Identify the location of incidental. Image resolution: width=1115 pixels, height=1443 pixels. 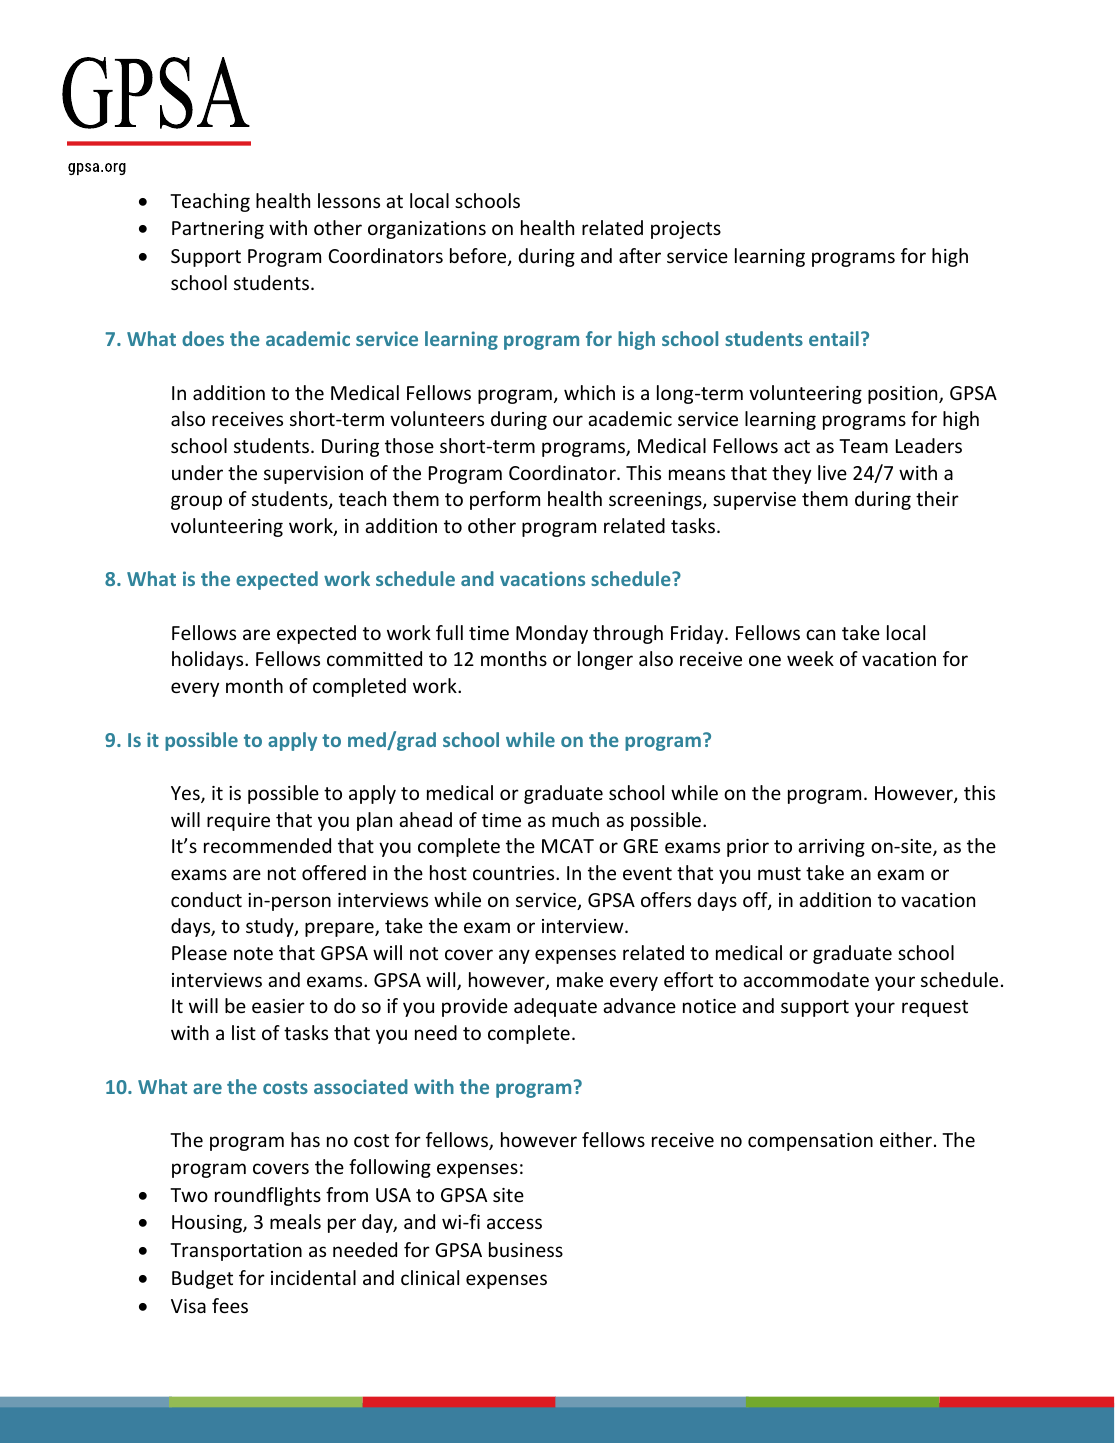
(313, 1277).
